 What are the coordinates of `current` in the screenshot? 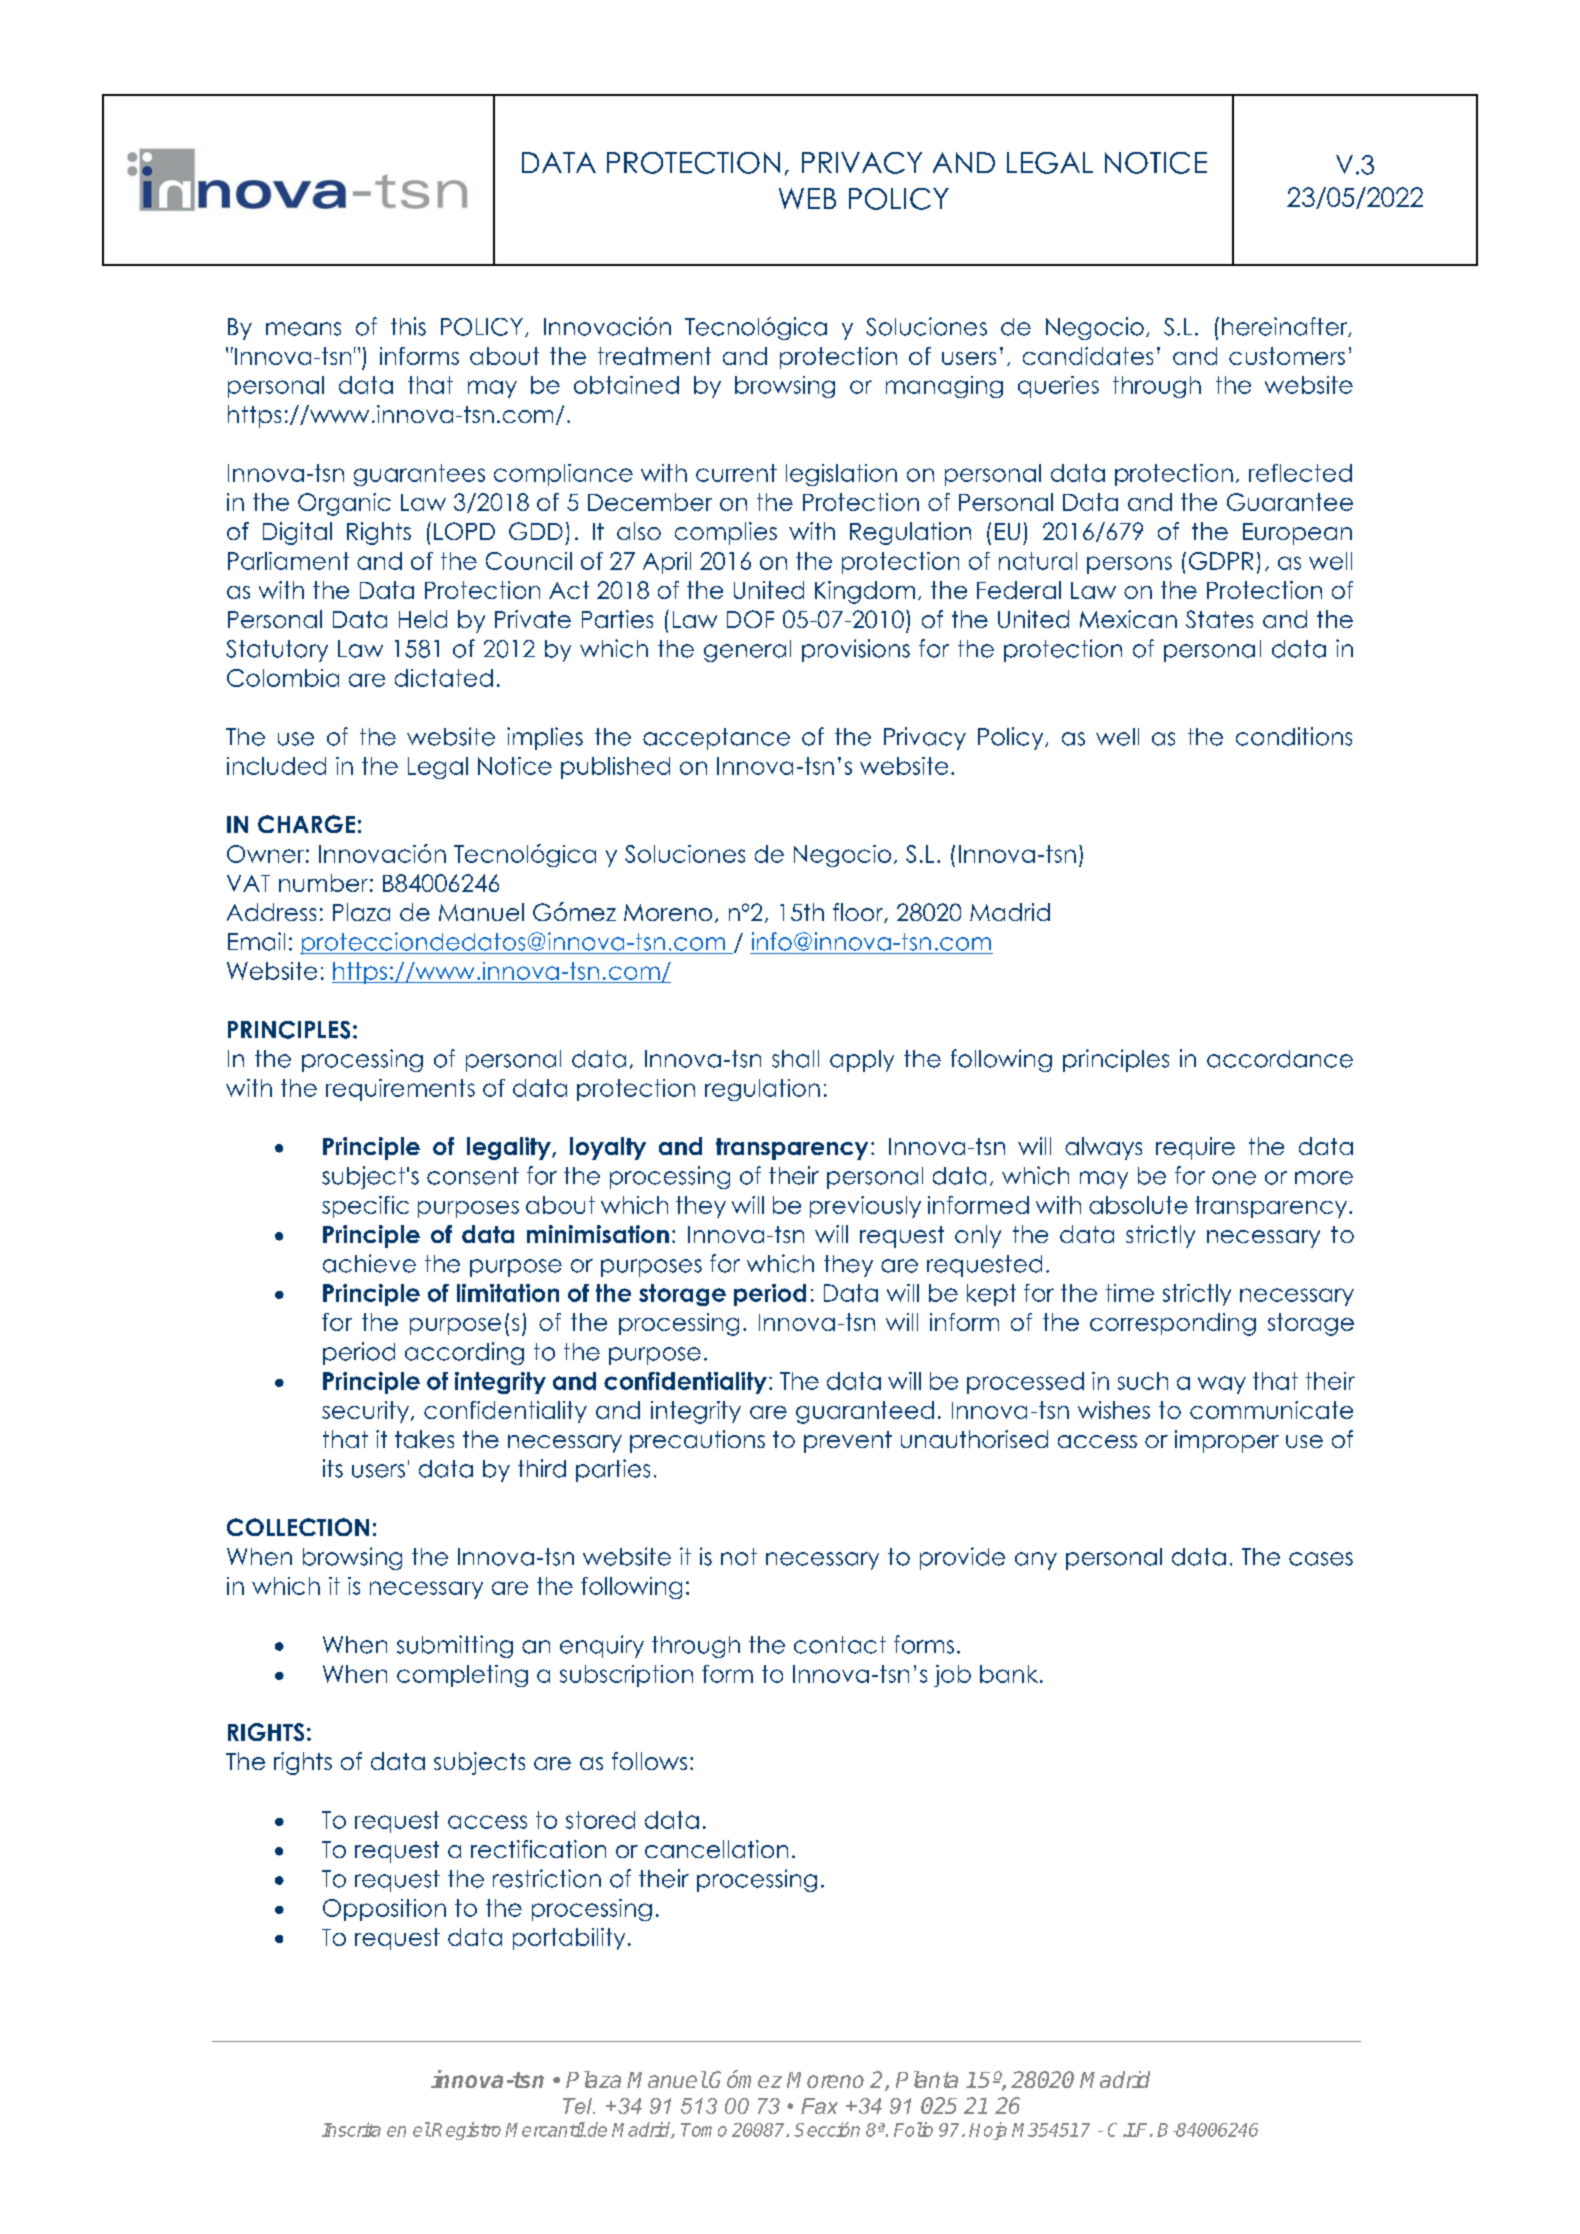 It's located at (736, 473).
